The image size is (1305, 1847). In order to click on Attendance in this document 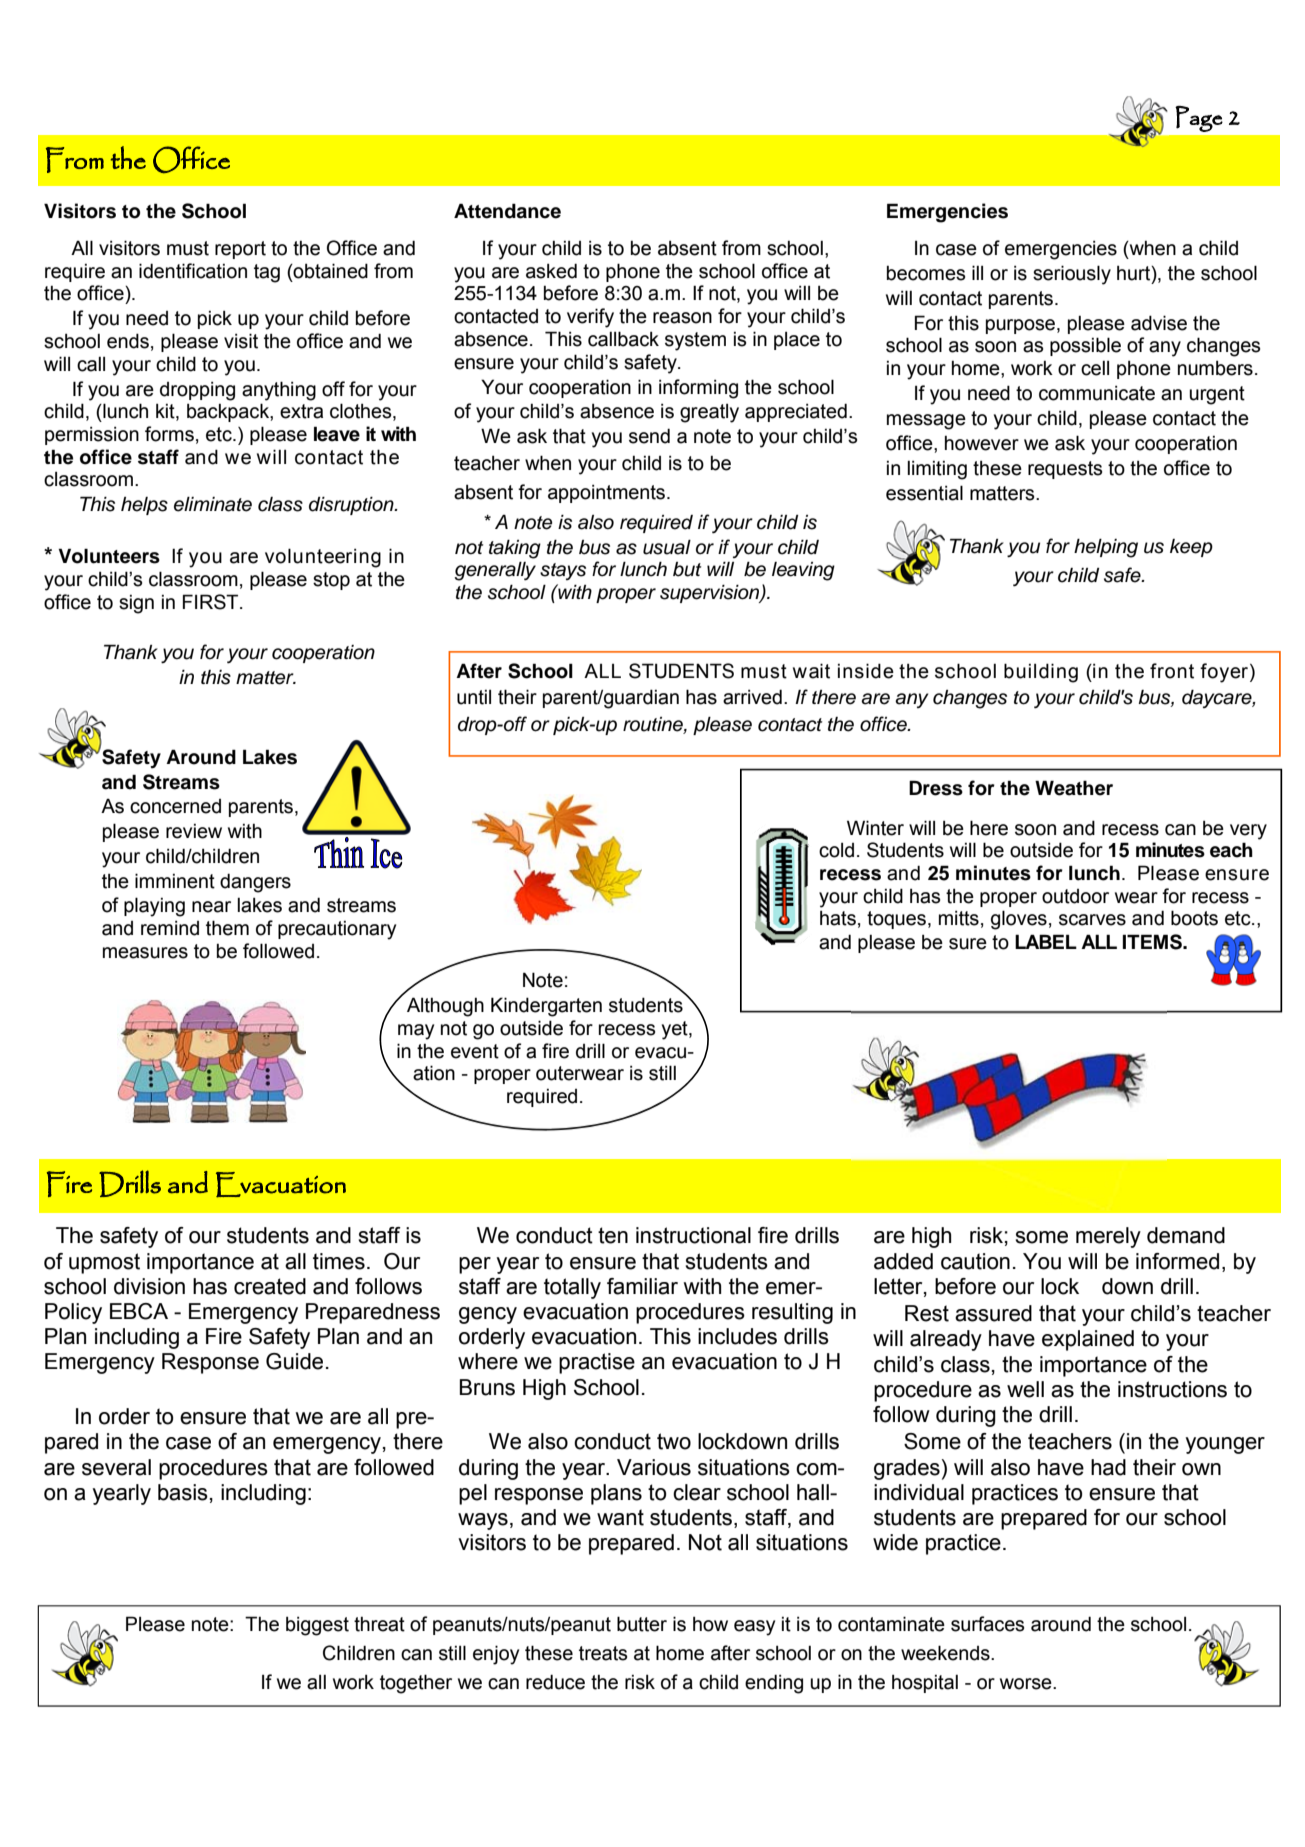, I will do `click(507, 211)`.
